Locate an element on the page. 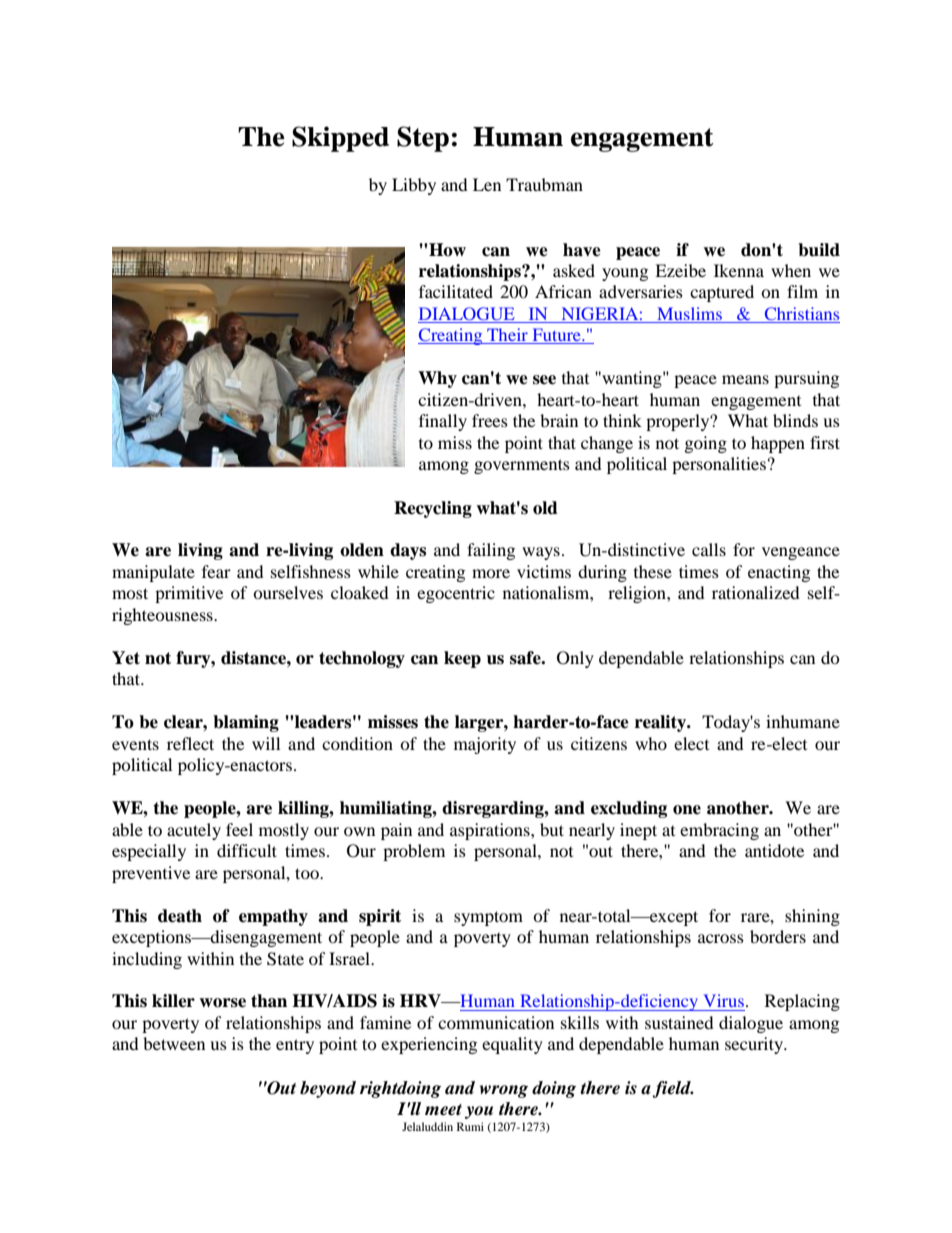 The image size is (952, 1233). security is located at coordinates (755, 1045).
